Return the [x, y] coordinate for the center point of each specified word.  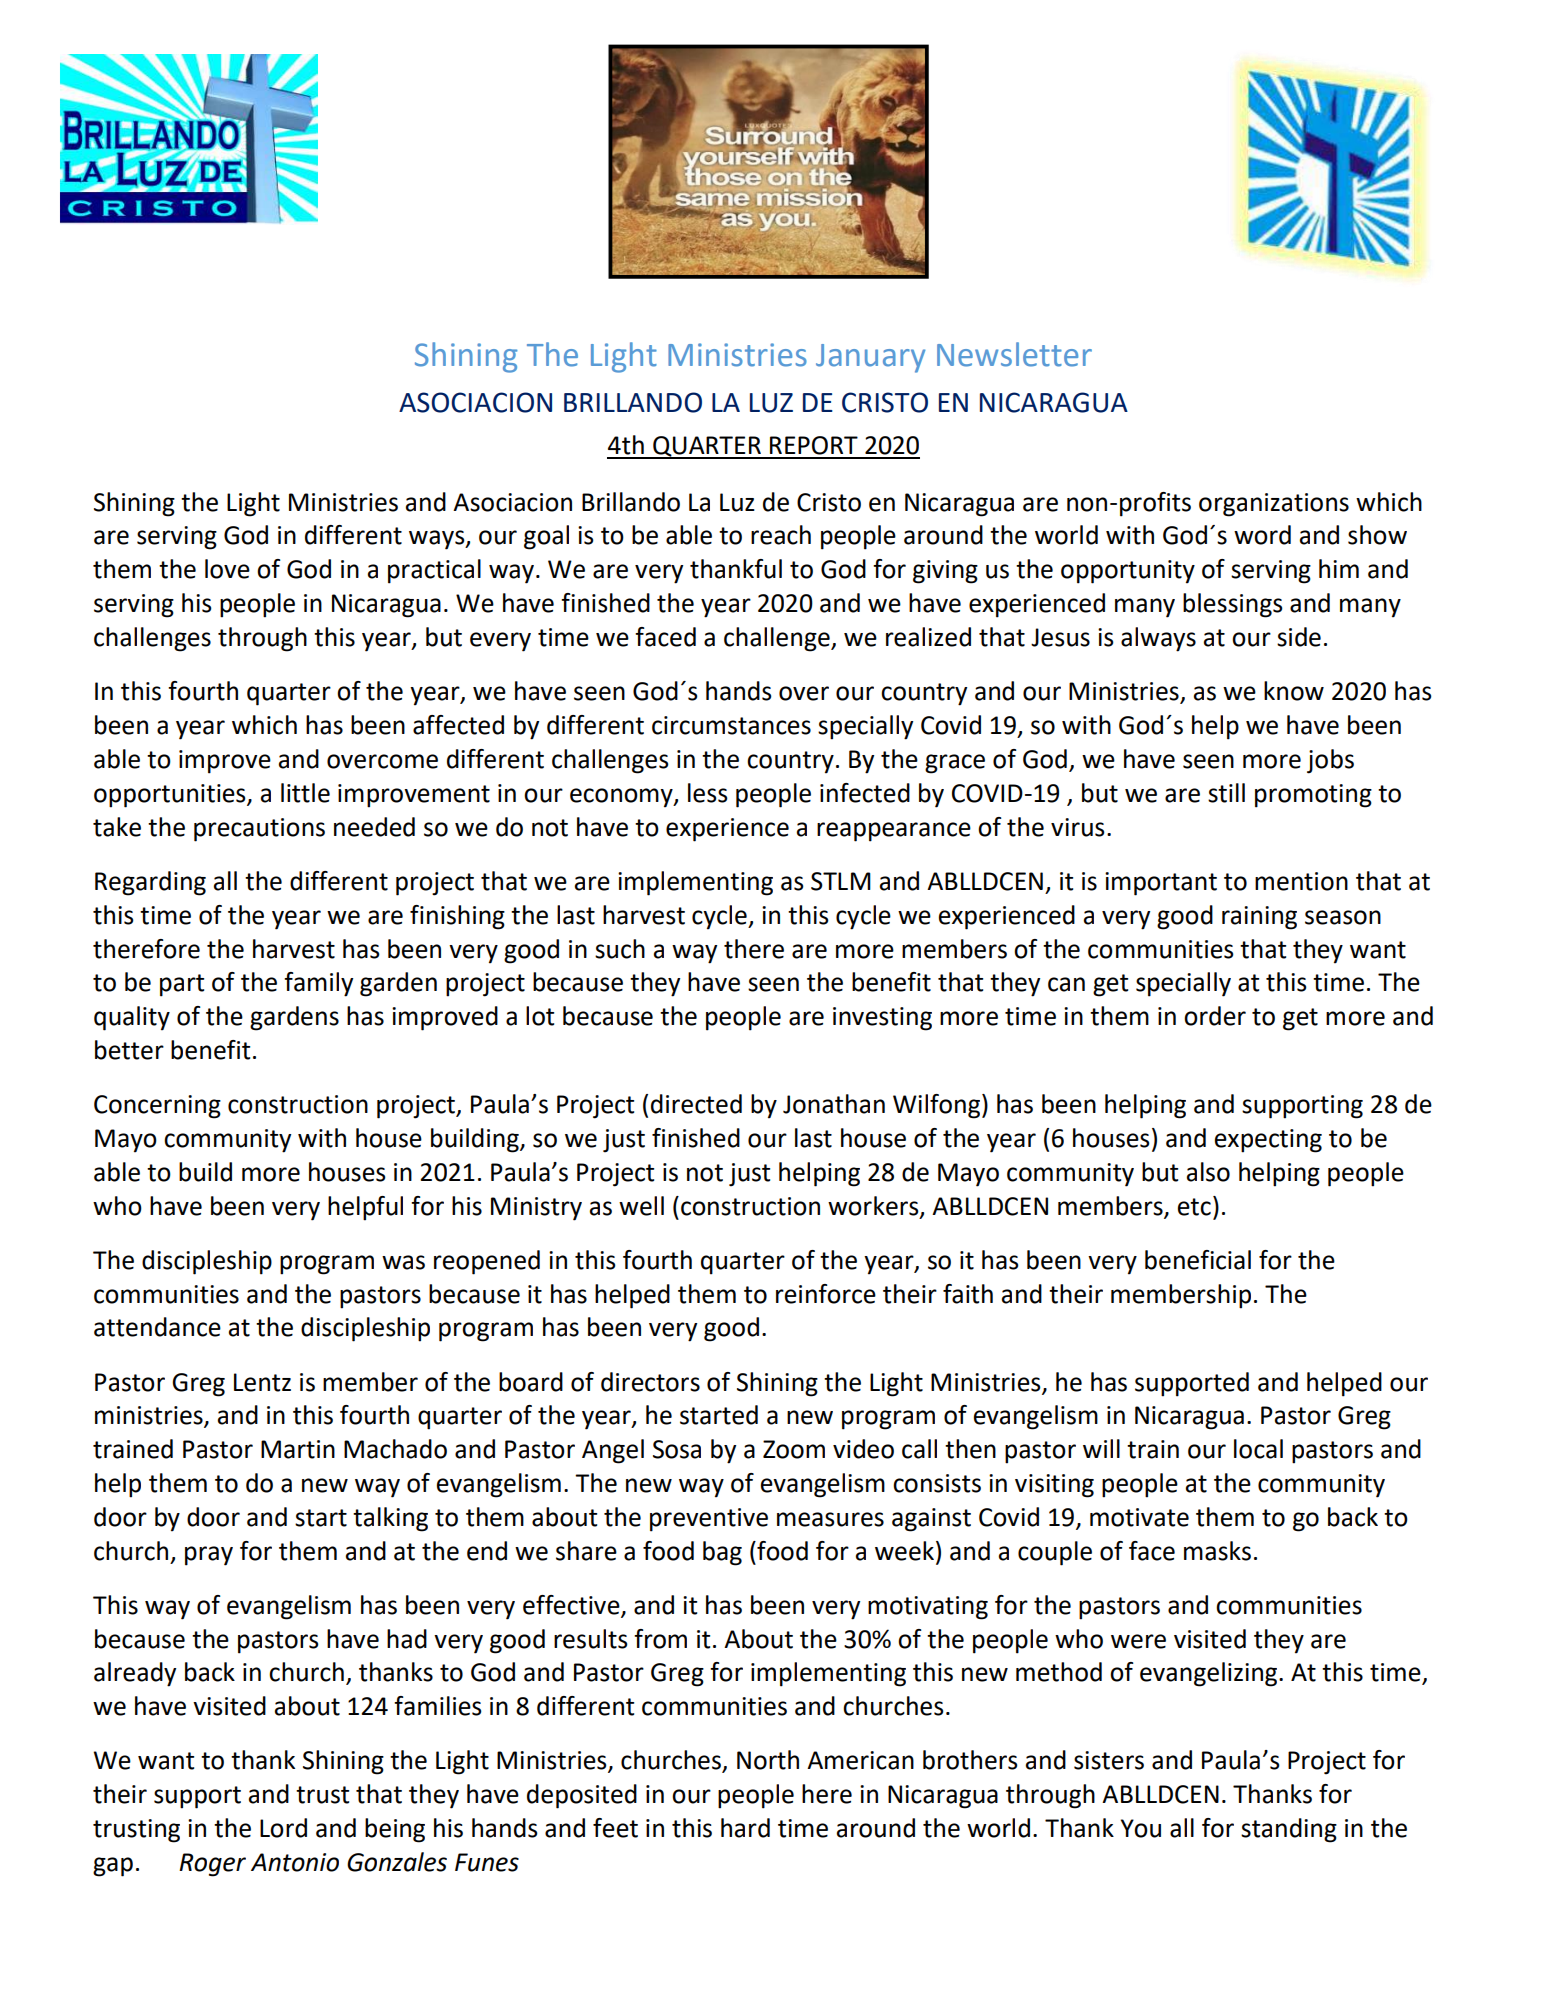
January [870, 358]
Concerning [157, 1107]
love [227, 569]
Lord [283, 1828]
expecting [1268, 1141]
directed [696, 1104]
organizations [1274, 505]
